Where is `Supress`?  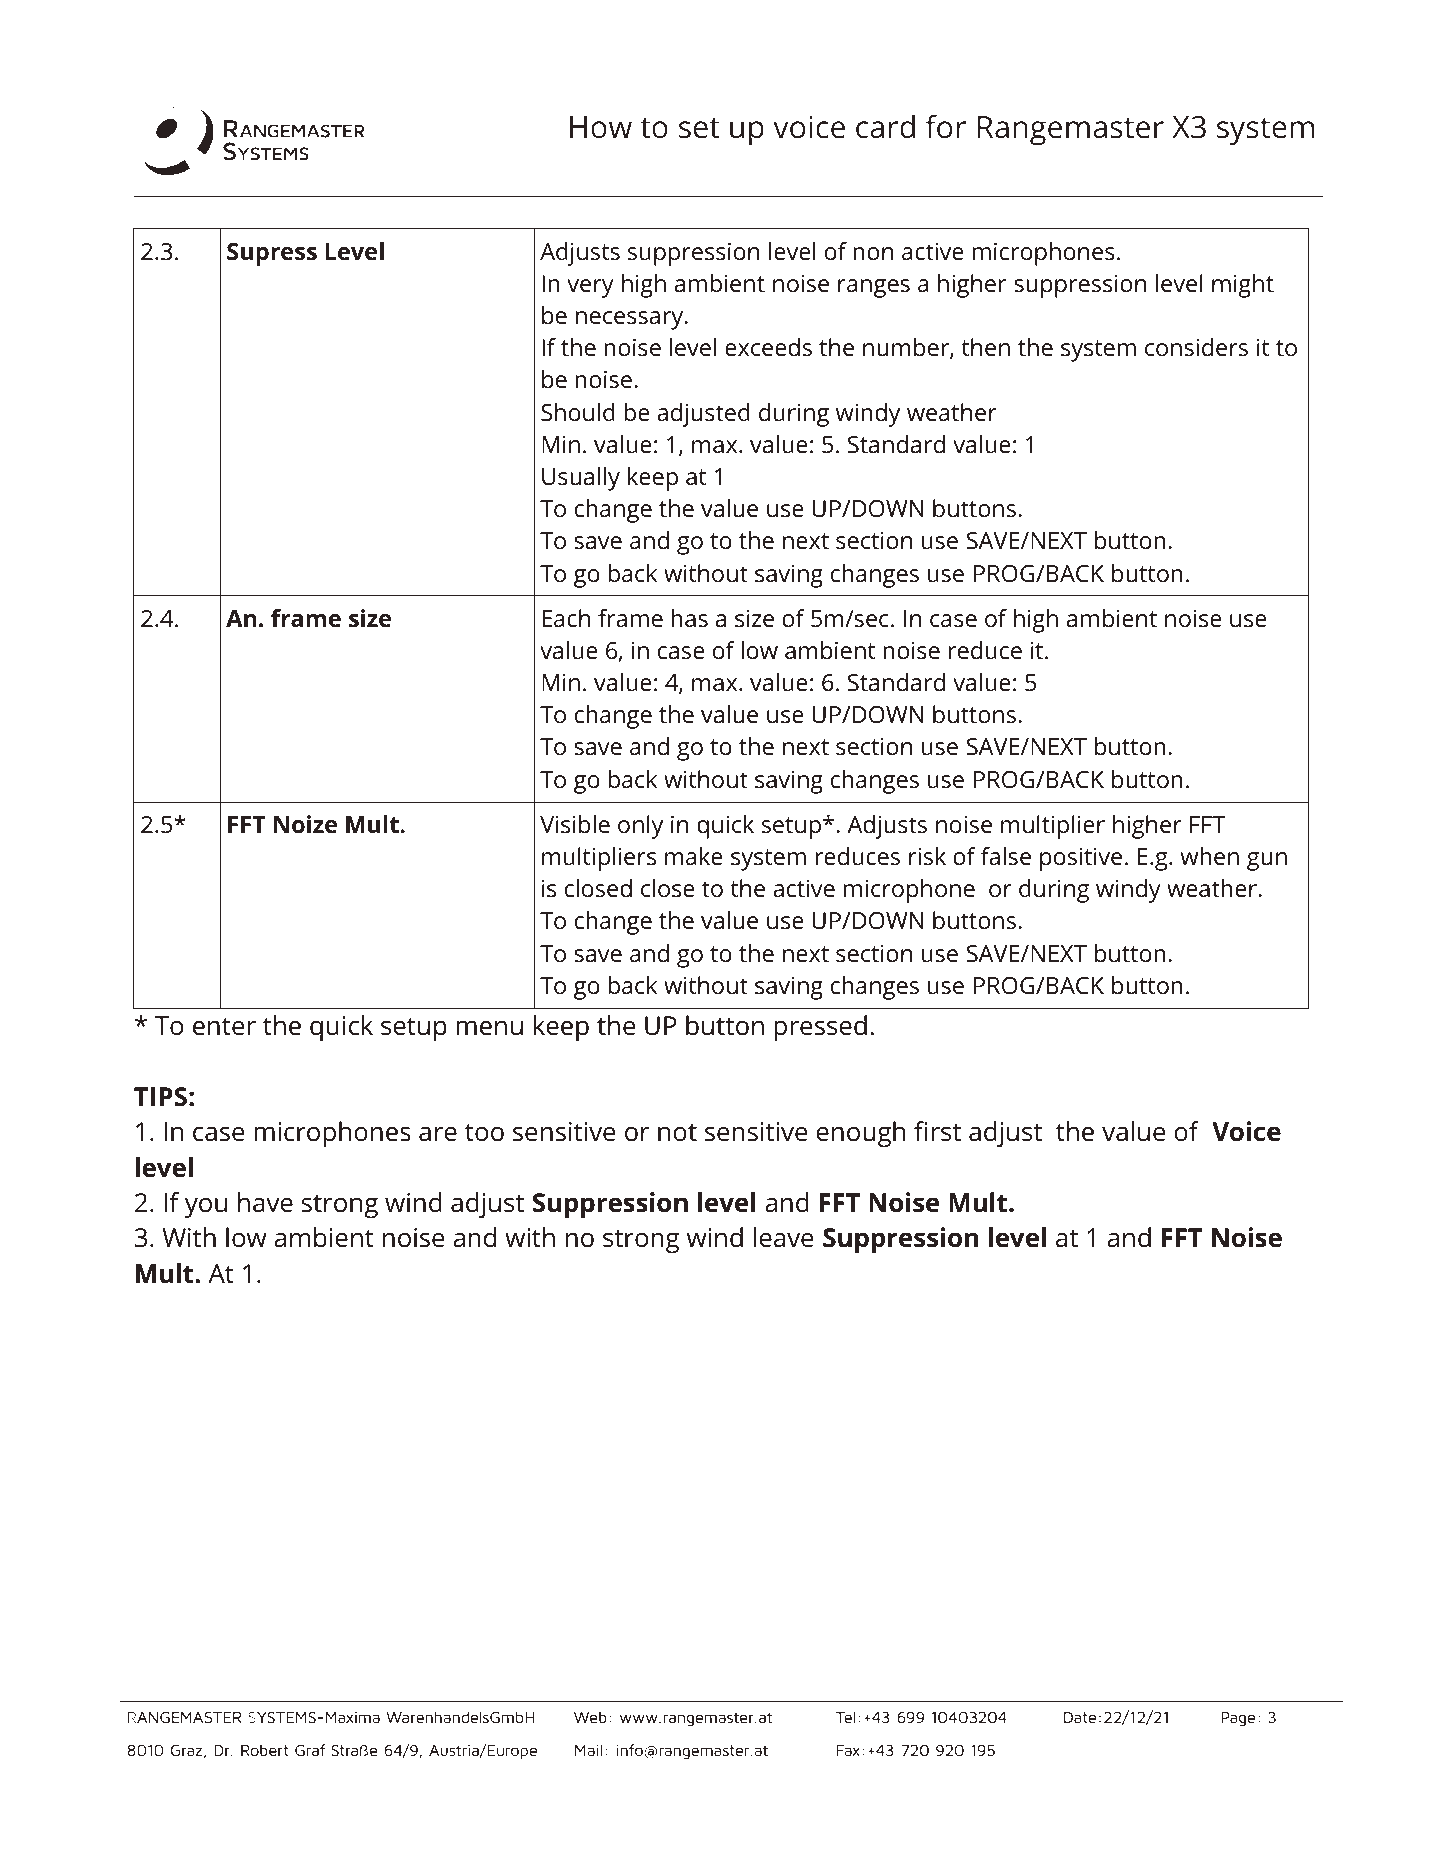 Supress is located at coordinates (272, 254).
